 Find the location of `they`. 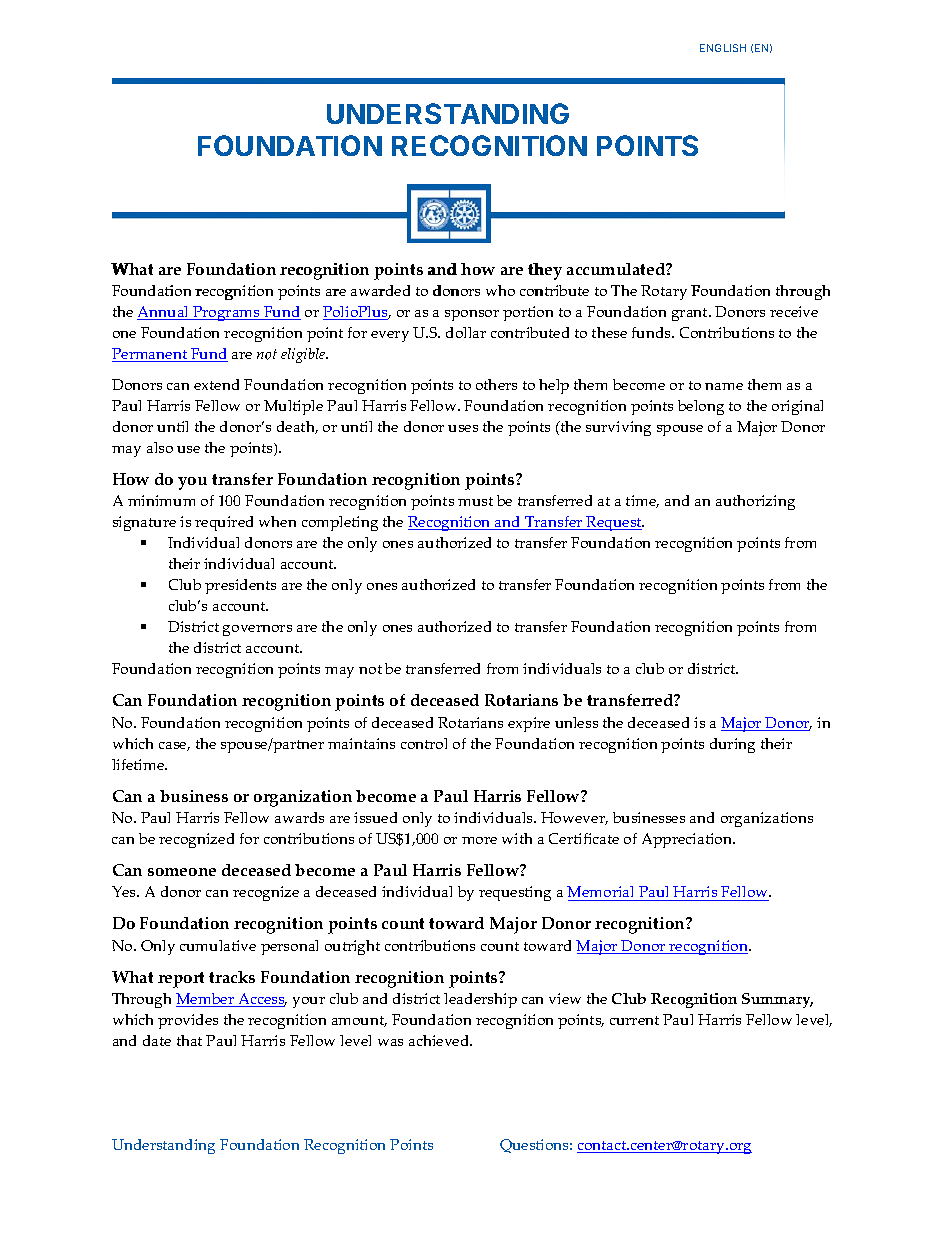

they is located at coordinates (545, 271).
